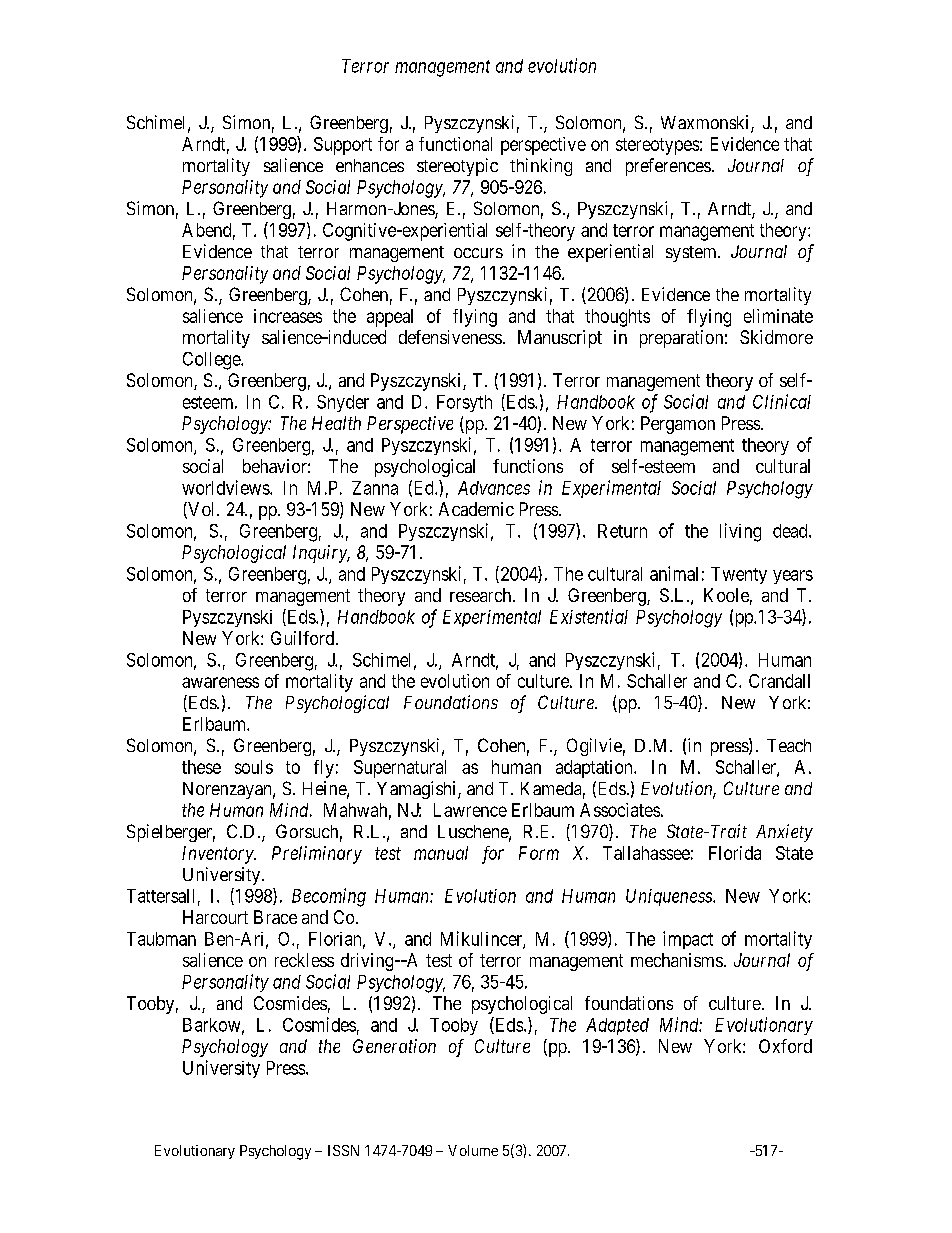 This document has width=952, height=1233. Describe the element at coordinates (457, 167) in the document. I see `stereotypic` at that location.
